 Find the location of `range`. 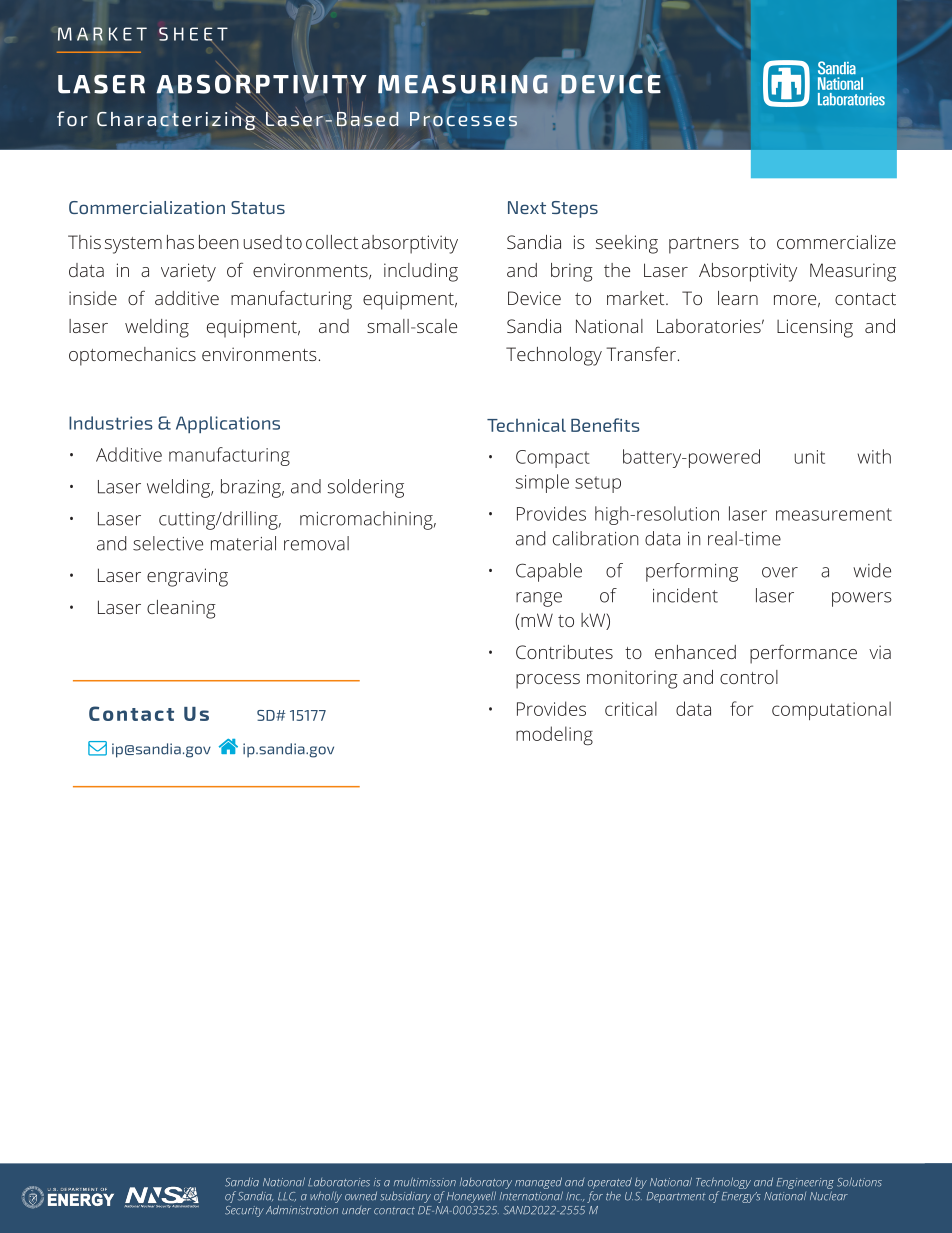

range is located at coordinates (539, 599).
